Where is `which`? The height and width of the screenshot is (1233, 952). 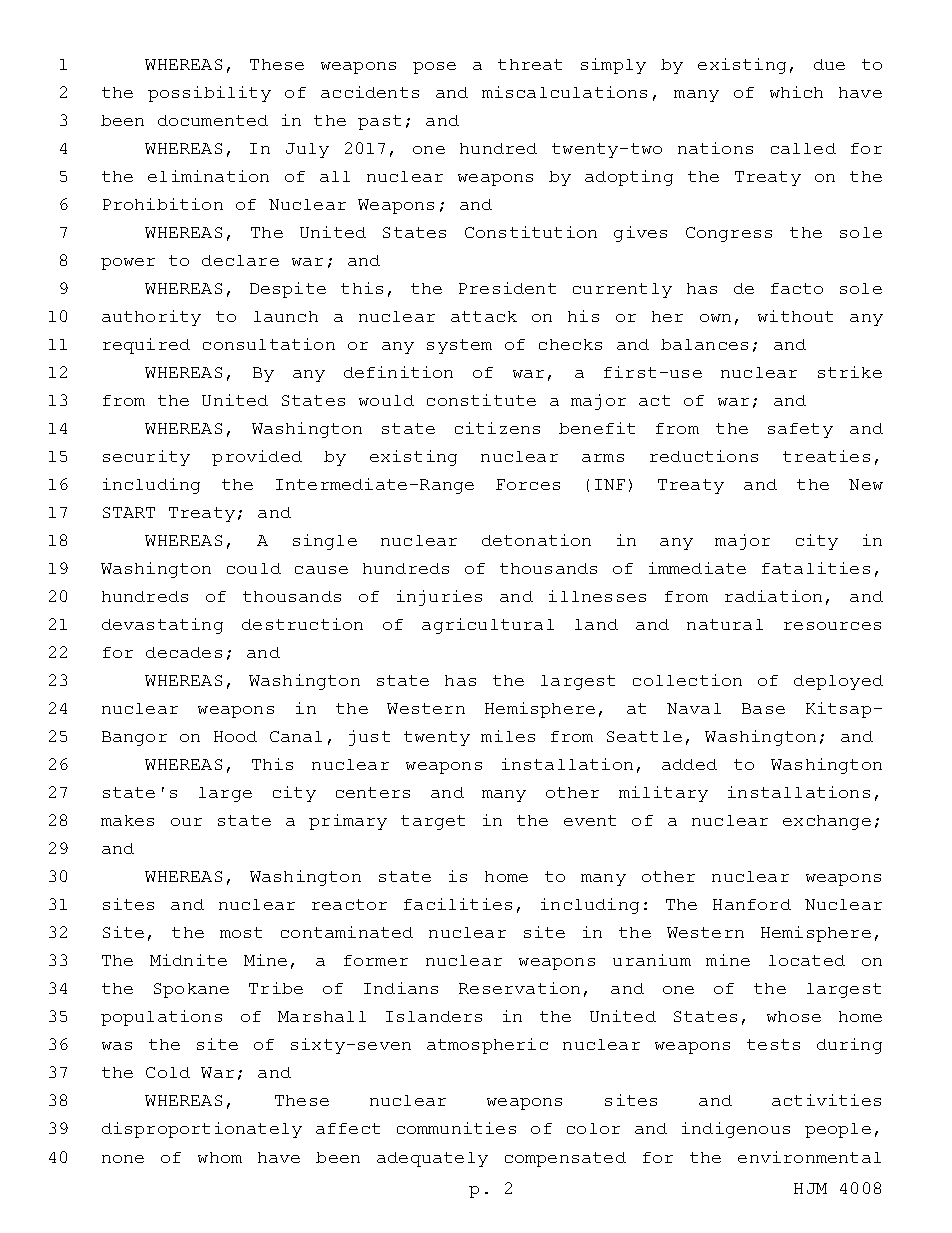 which is located at coordinates (796, 92).
